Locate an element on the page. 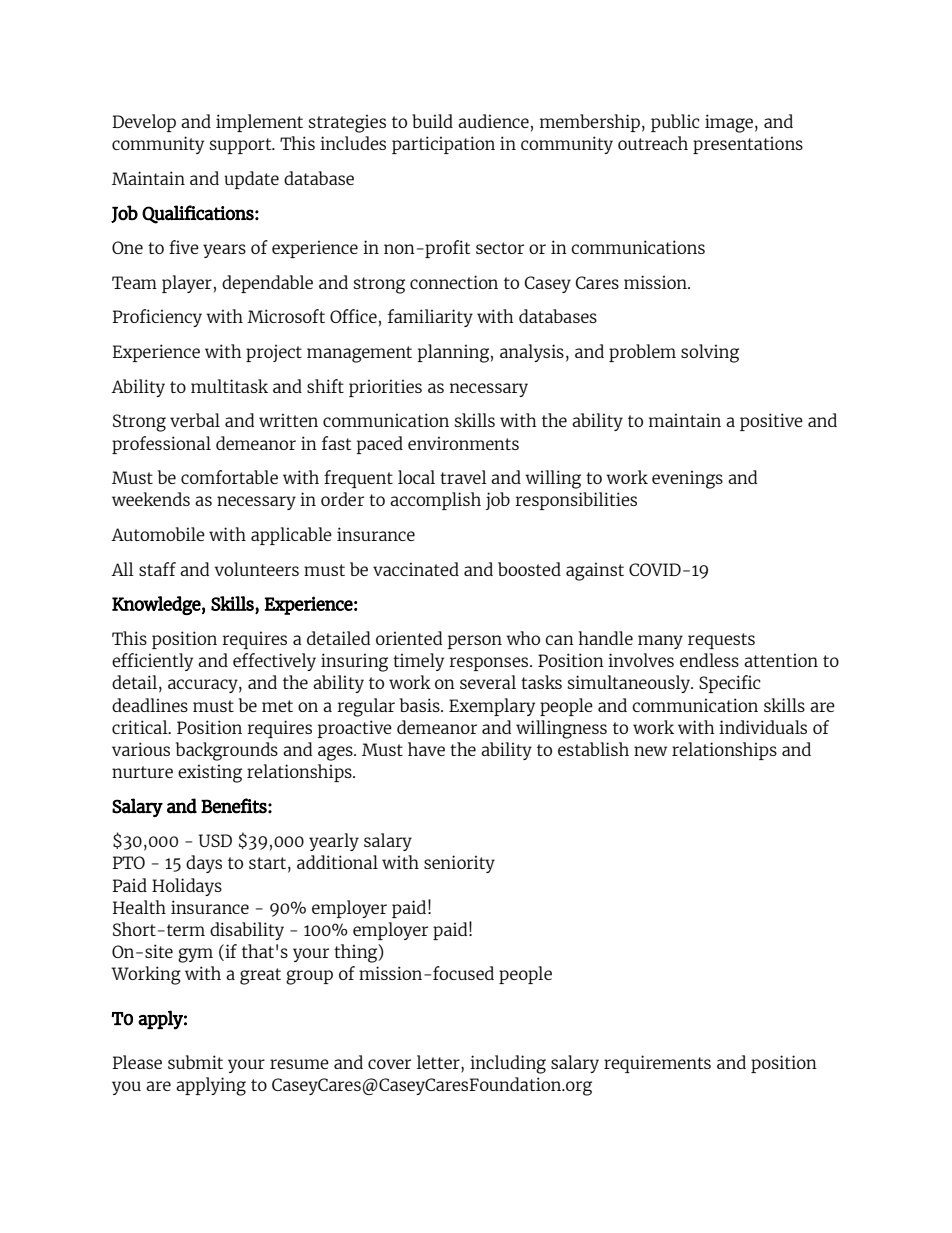 This image has height=1233, width=952. requests is located at coordinates (721, 641).
